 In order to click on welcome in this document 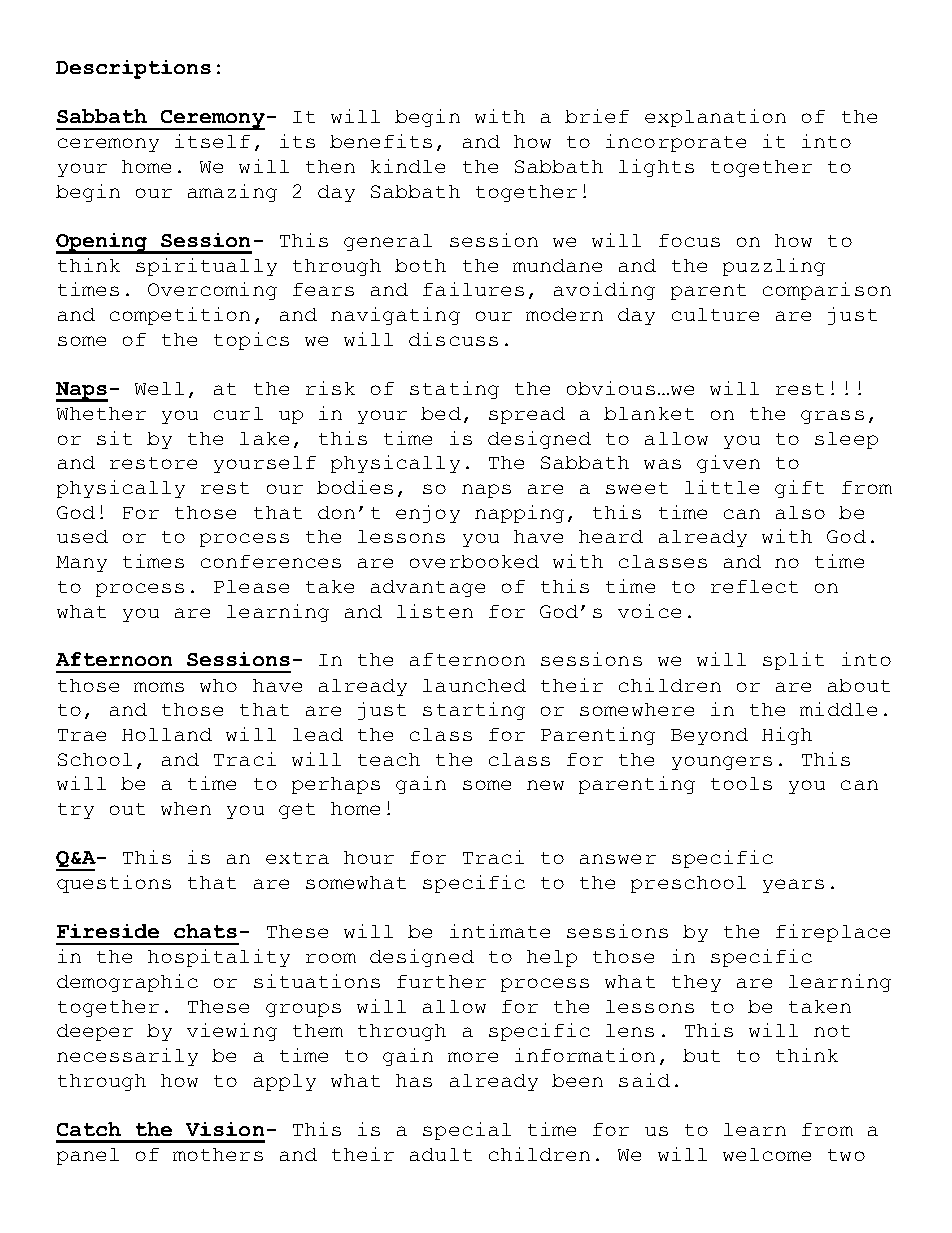, I will do `click(767, 1154)`.
